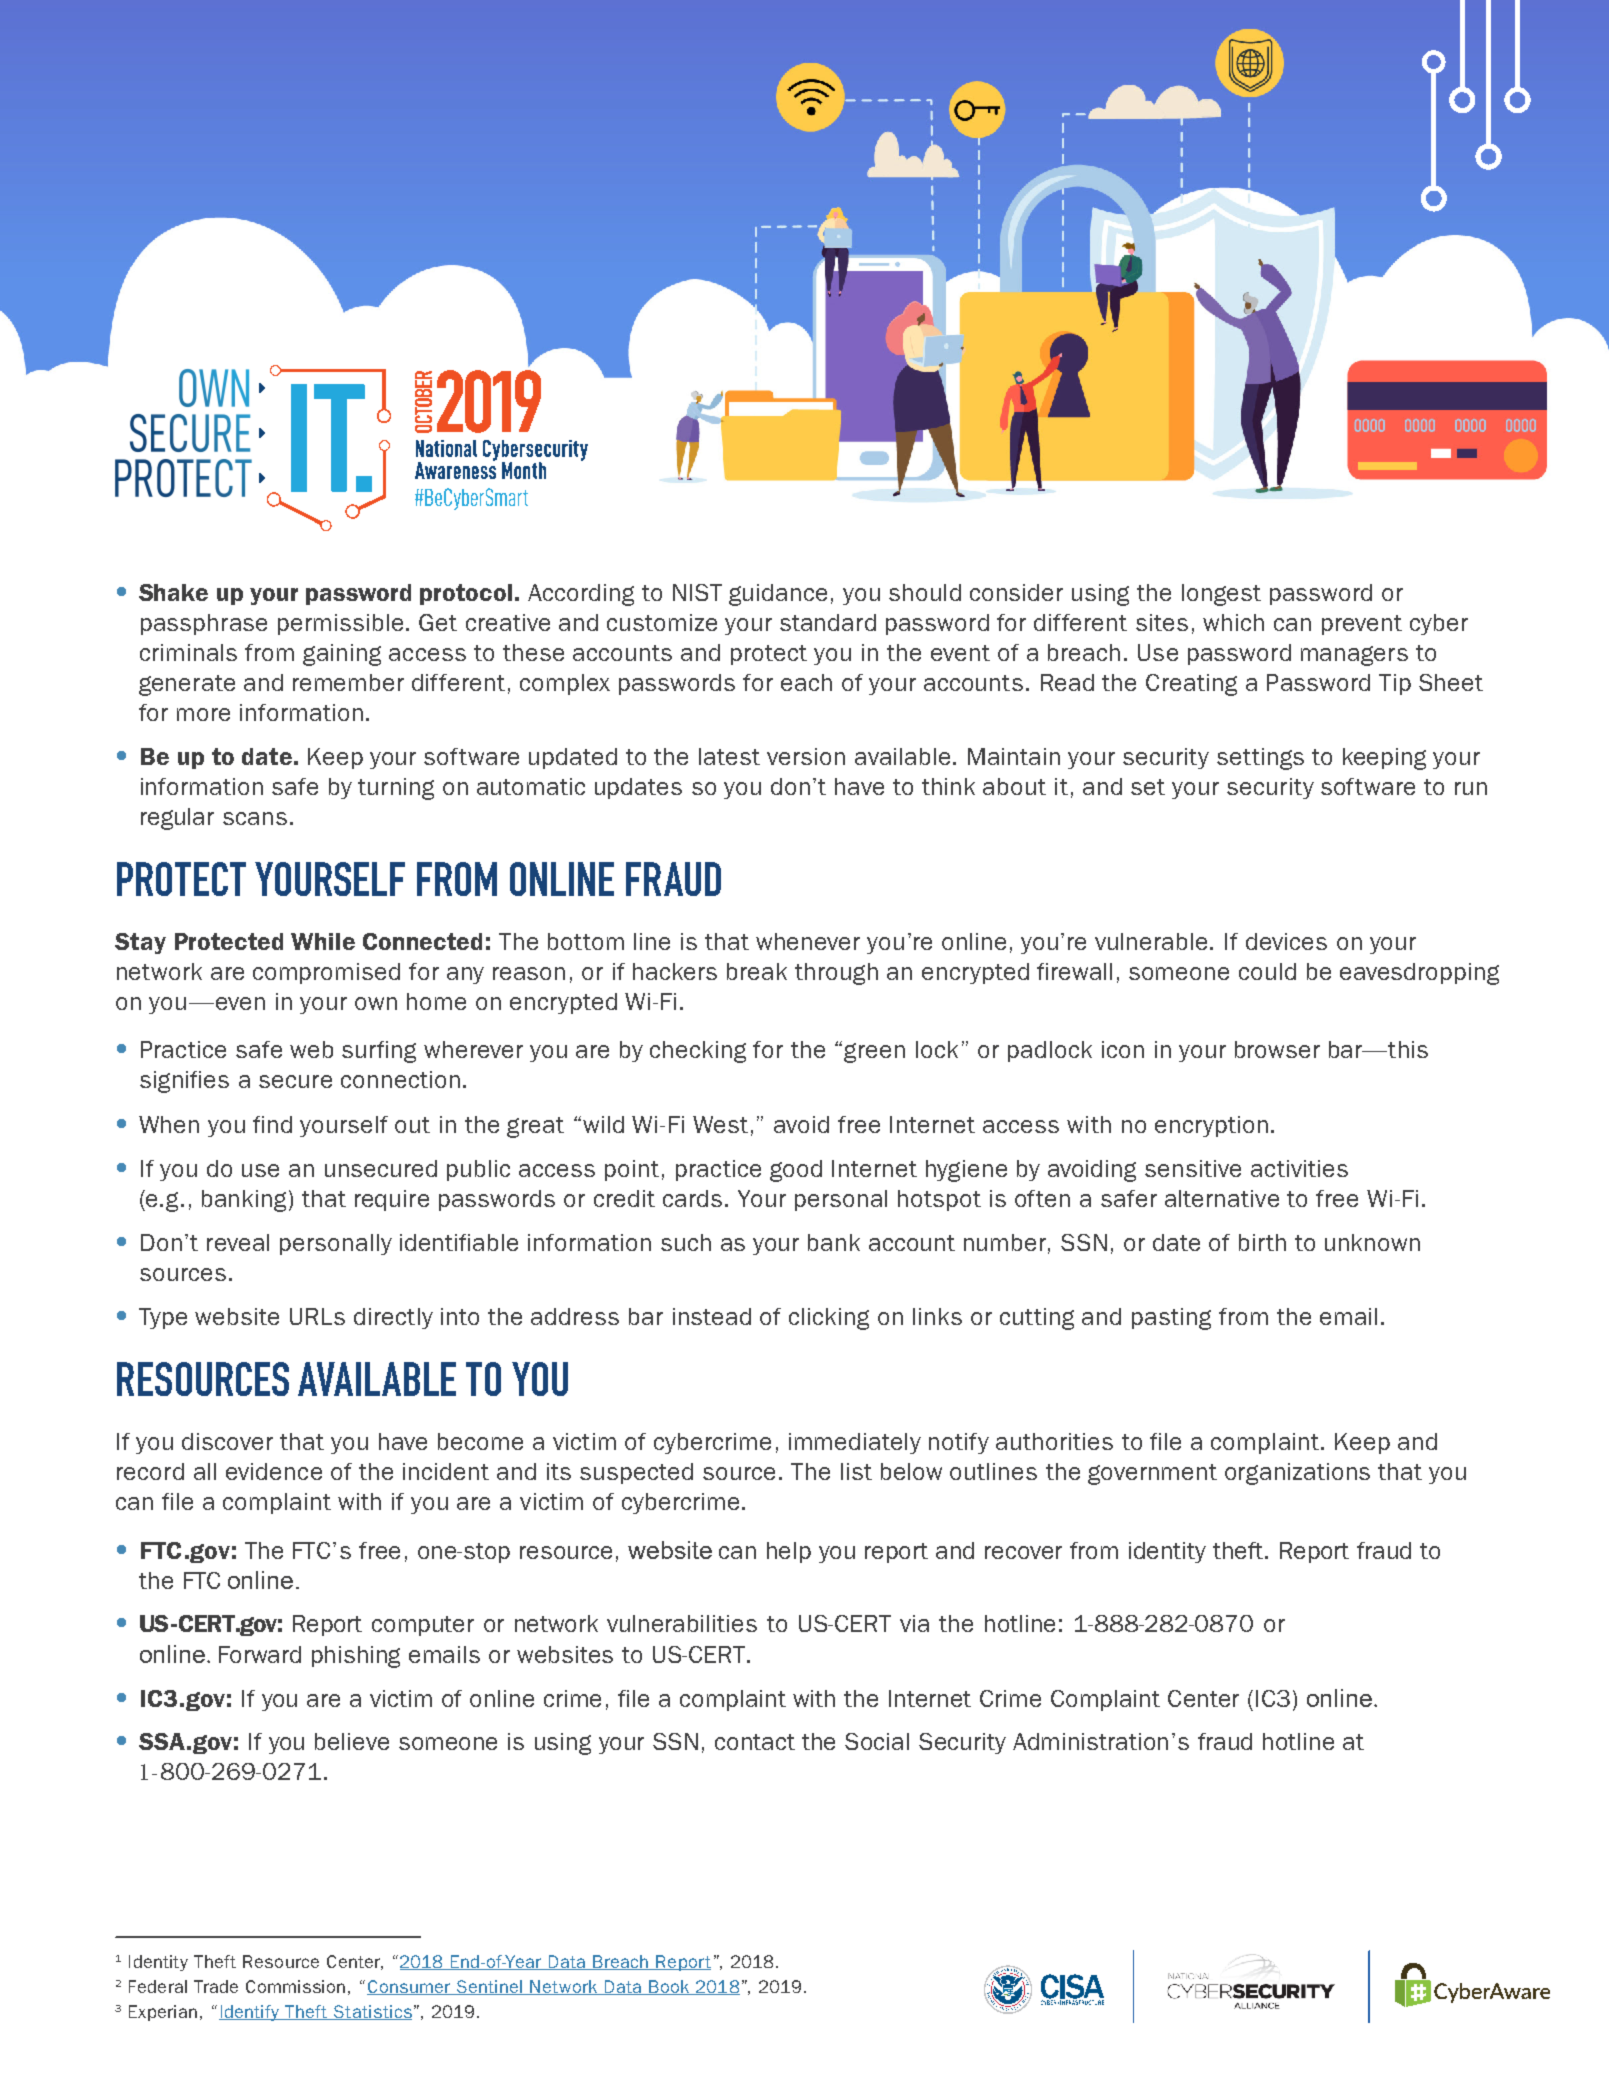 Image resolution: width=1609 pixels, height=2082 pixels. What do you see at coordinates (669, 1987) in the screenshot?
I see `Book` at bounding box center [669, 1987].
